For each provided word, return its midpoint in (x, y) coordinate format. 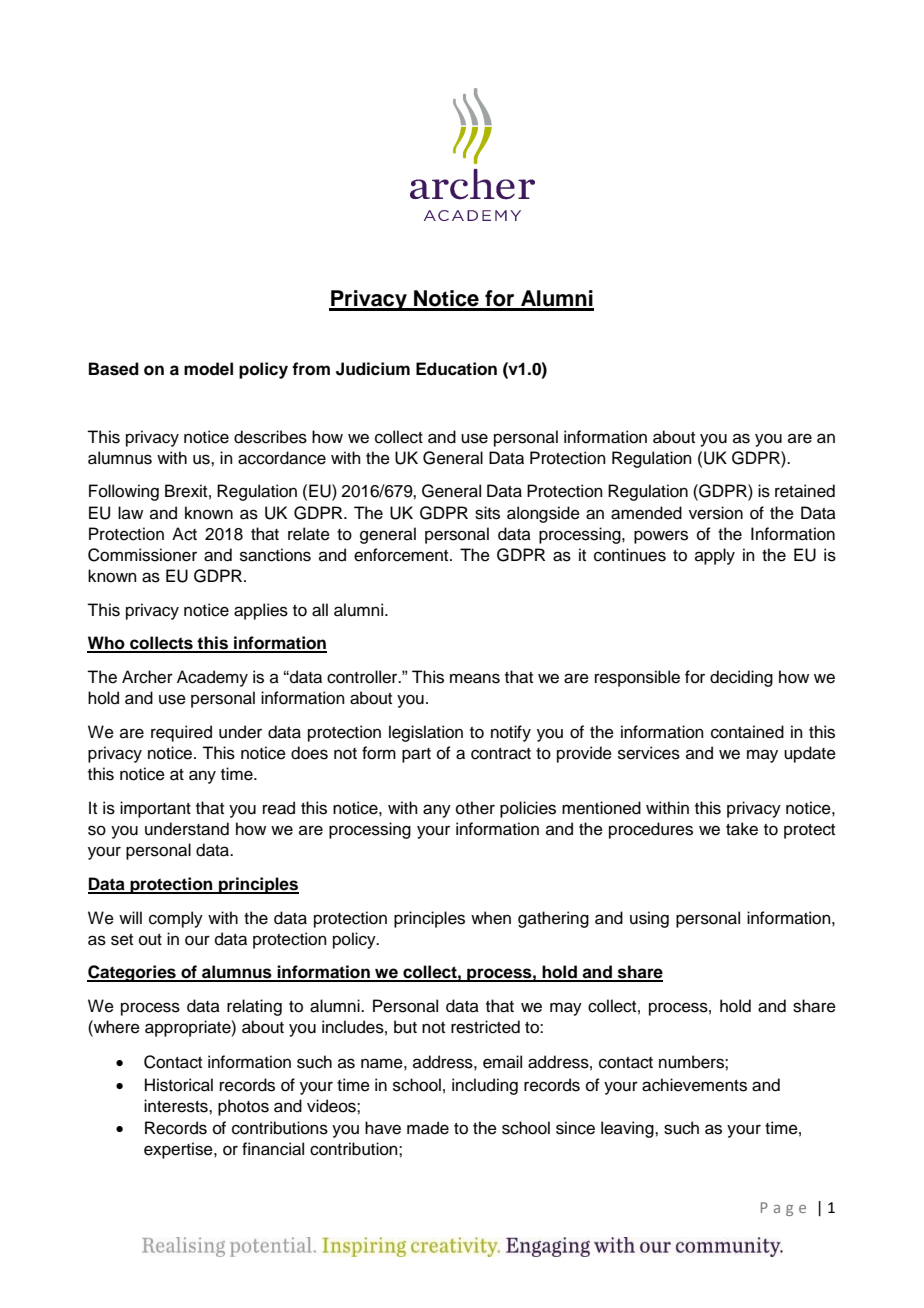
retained (805, 491)
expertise (179, 1150)
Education (456, 369)
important (155, 809)
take (742, 829)
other (475, 808)
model (208, 369)
